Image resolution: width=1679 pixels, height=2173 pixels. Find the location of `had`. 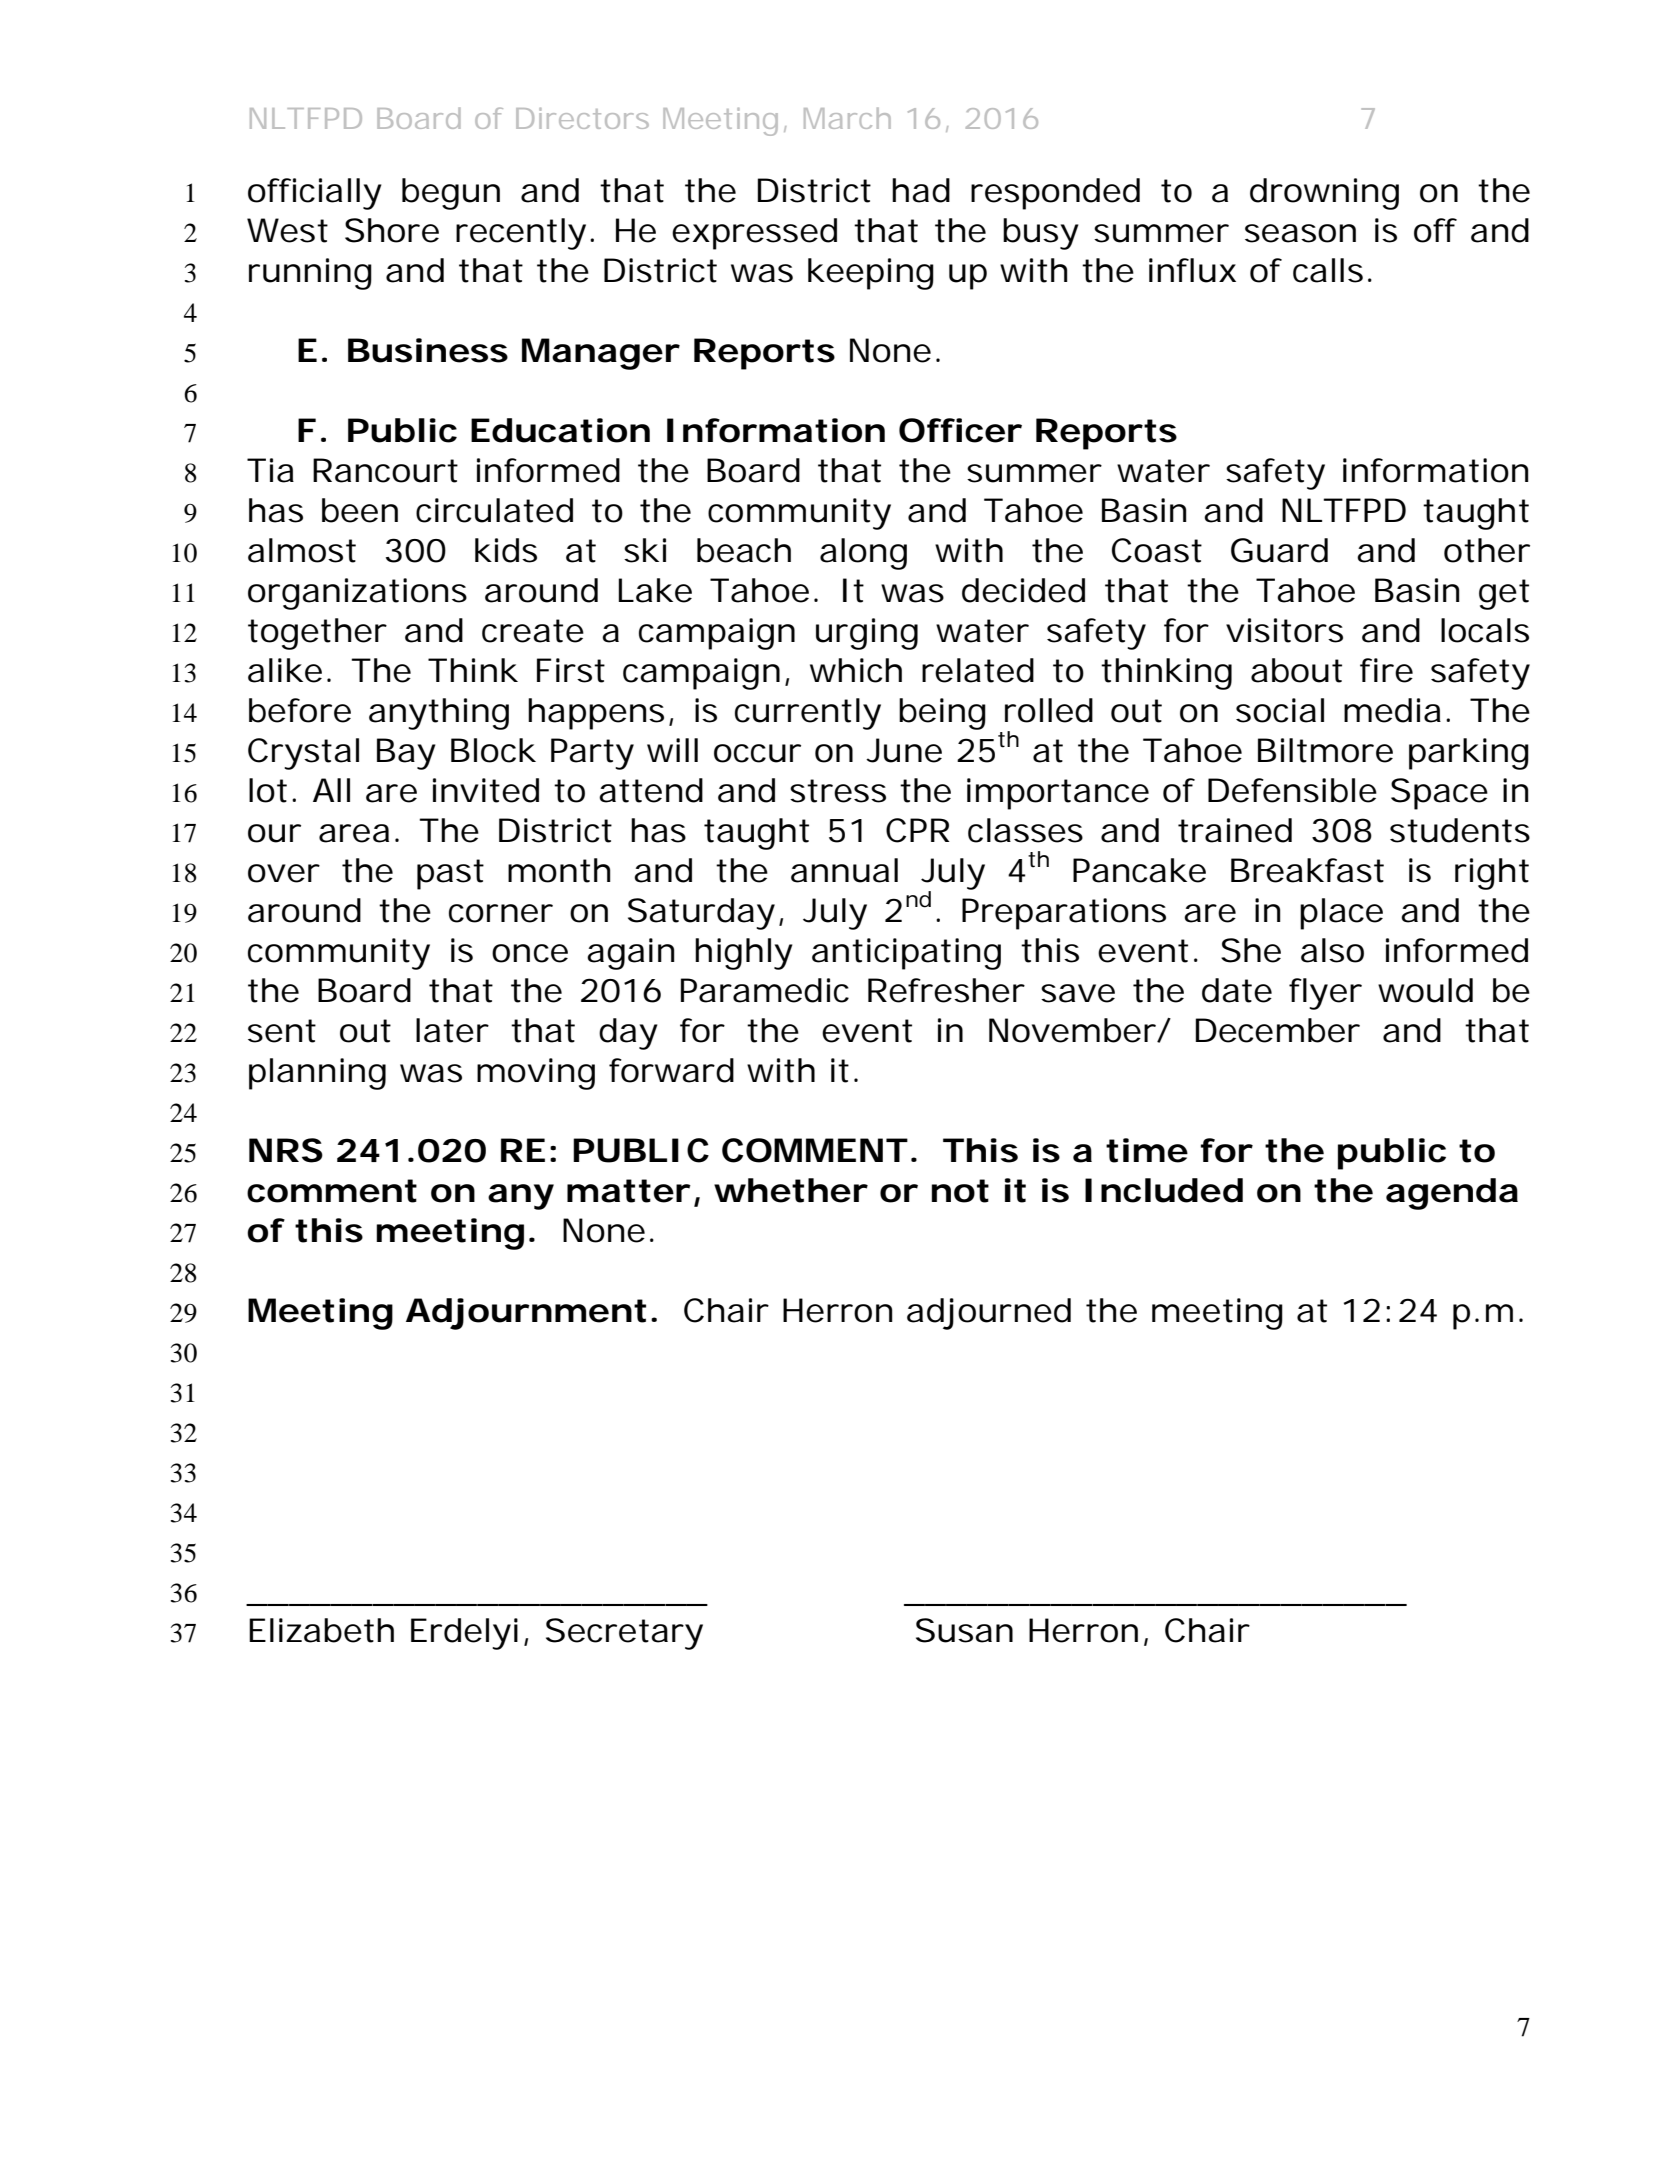

had is located at coordinates (921, 190).
